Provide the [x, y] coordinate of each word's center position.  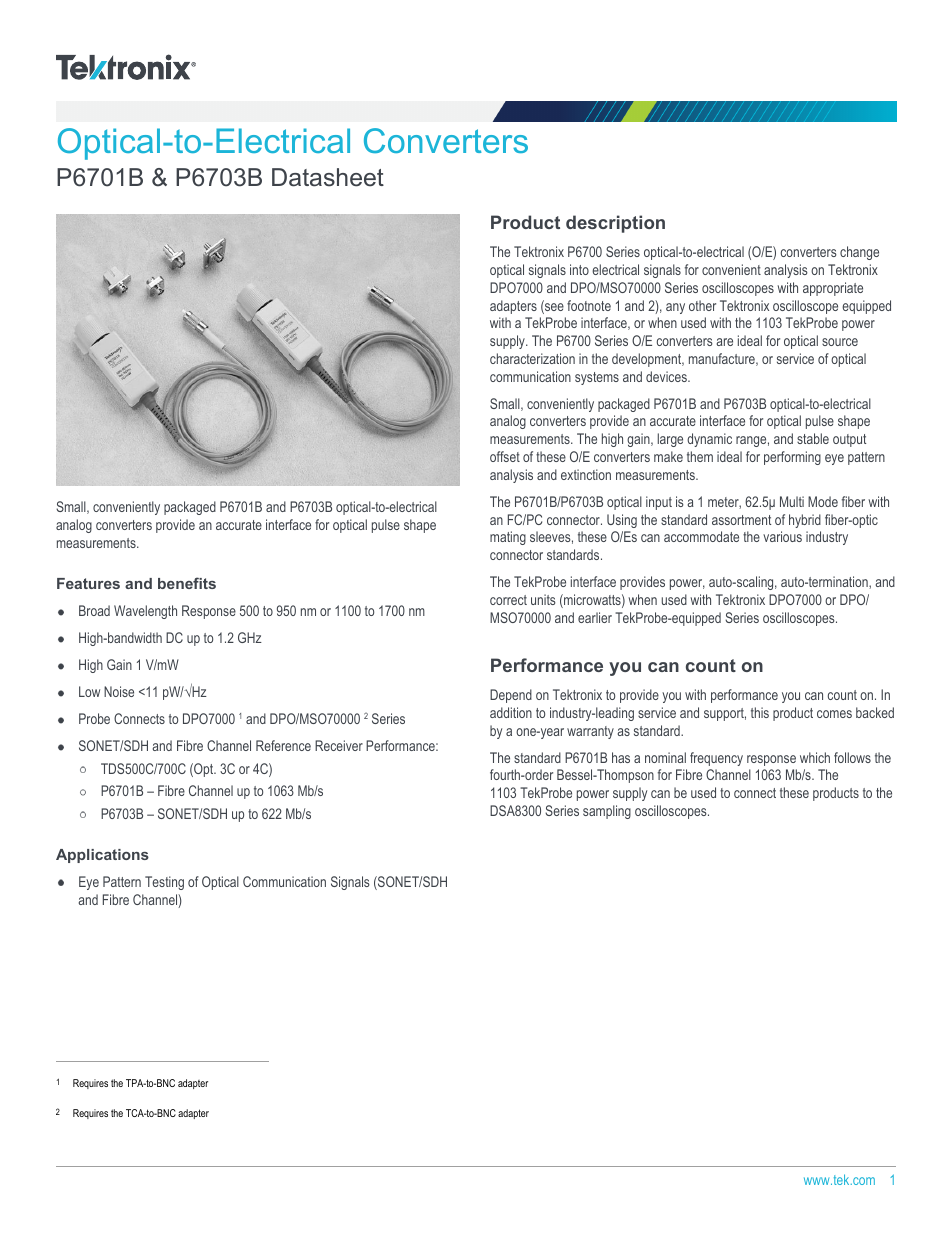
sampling [607, 812]
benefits [187, 583]
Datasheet [328, 177]
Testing [164, 883]
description [615, 224]
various [782, 536]
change [859, 253]
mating [508, 538]
